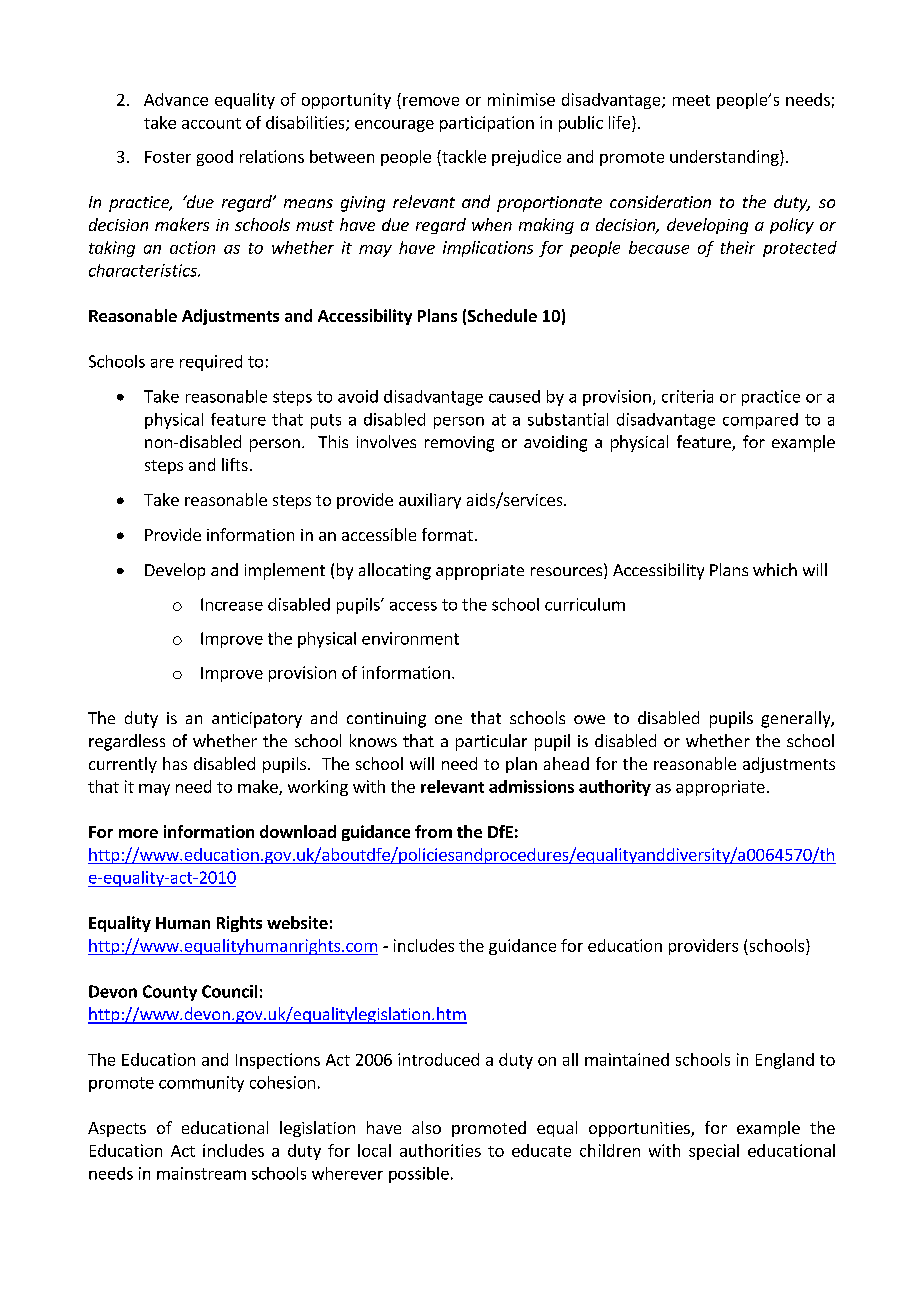  What do you see at coordinates (201, 1173) in the page?
I see `mainstream` at bounding box center [201, 1173].
